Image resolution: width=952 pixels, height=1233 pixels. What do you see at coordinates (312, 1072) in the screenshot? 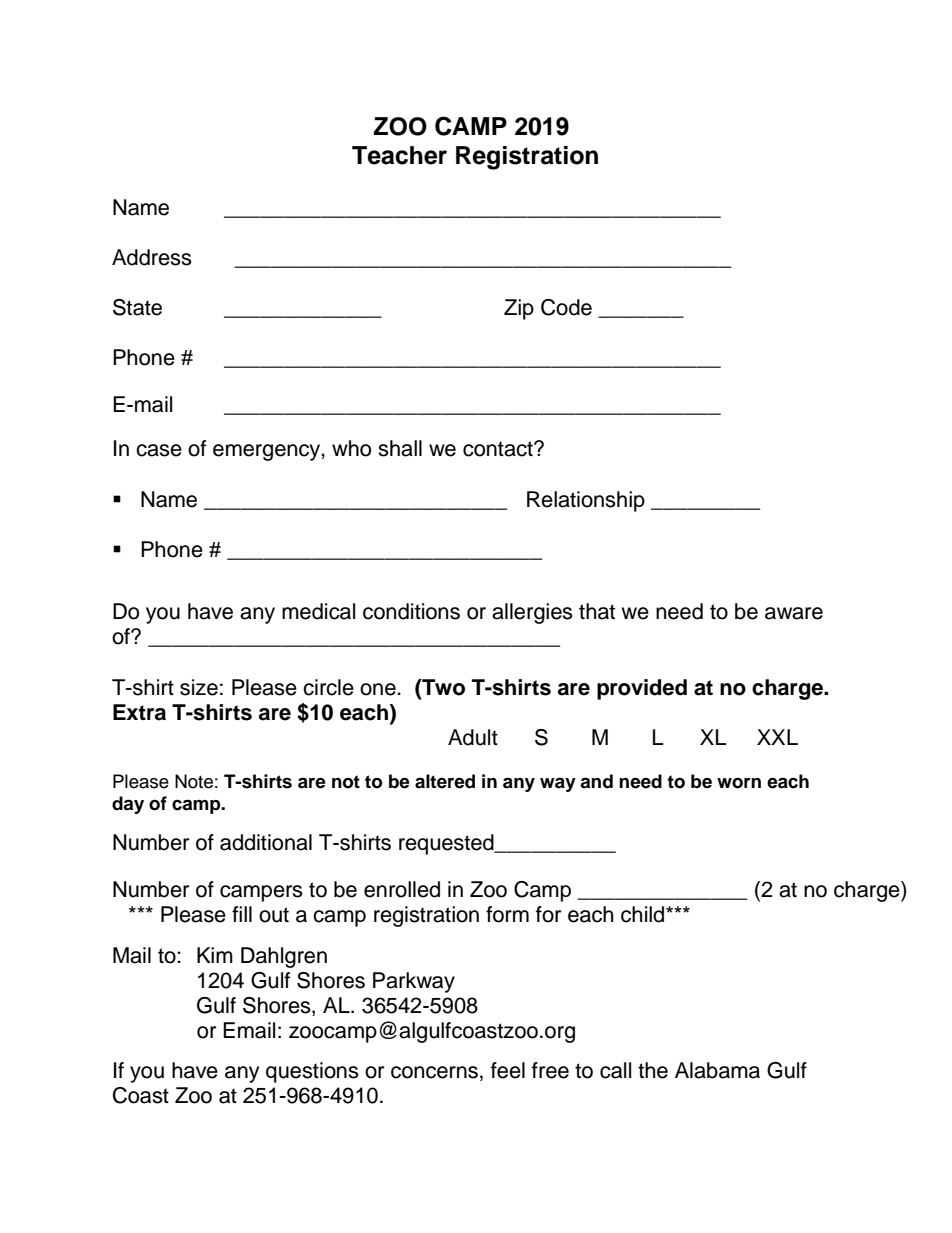
I see `questions` at bounding box center [312, 1072].
